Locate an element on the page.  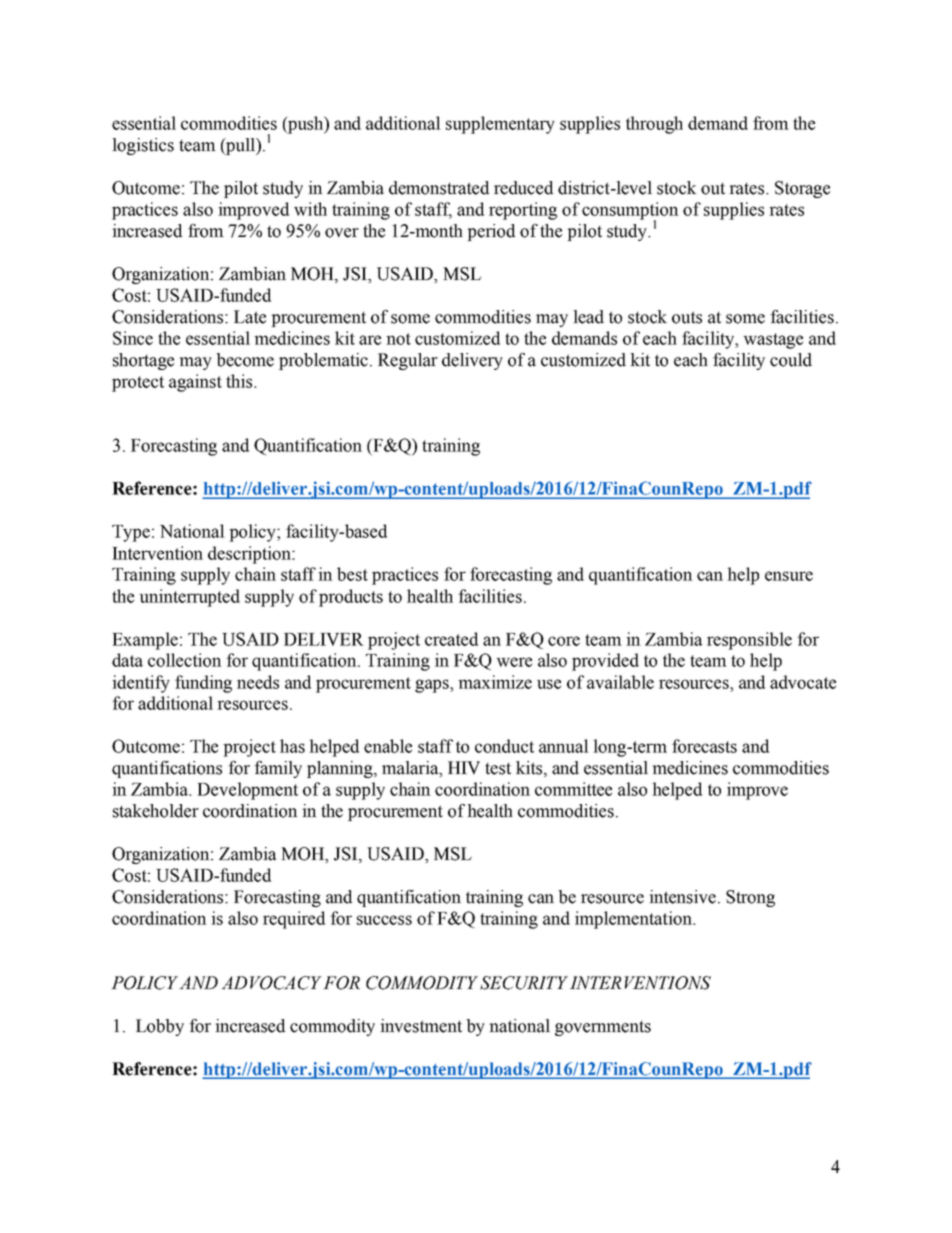
implementation is located at coordinates (634, 920).
